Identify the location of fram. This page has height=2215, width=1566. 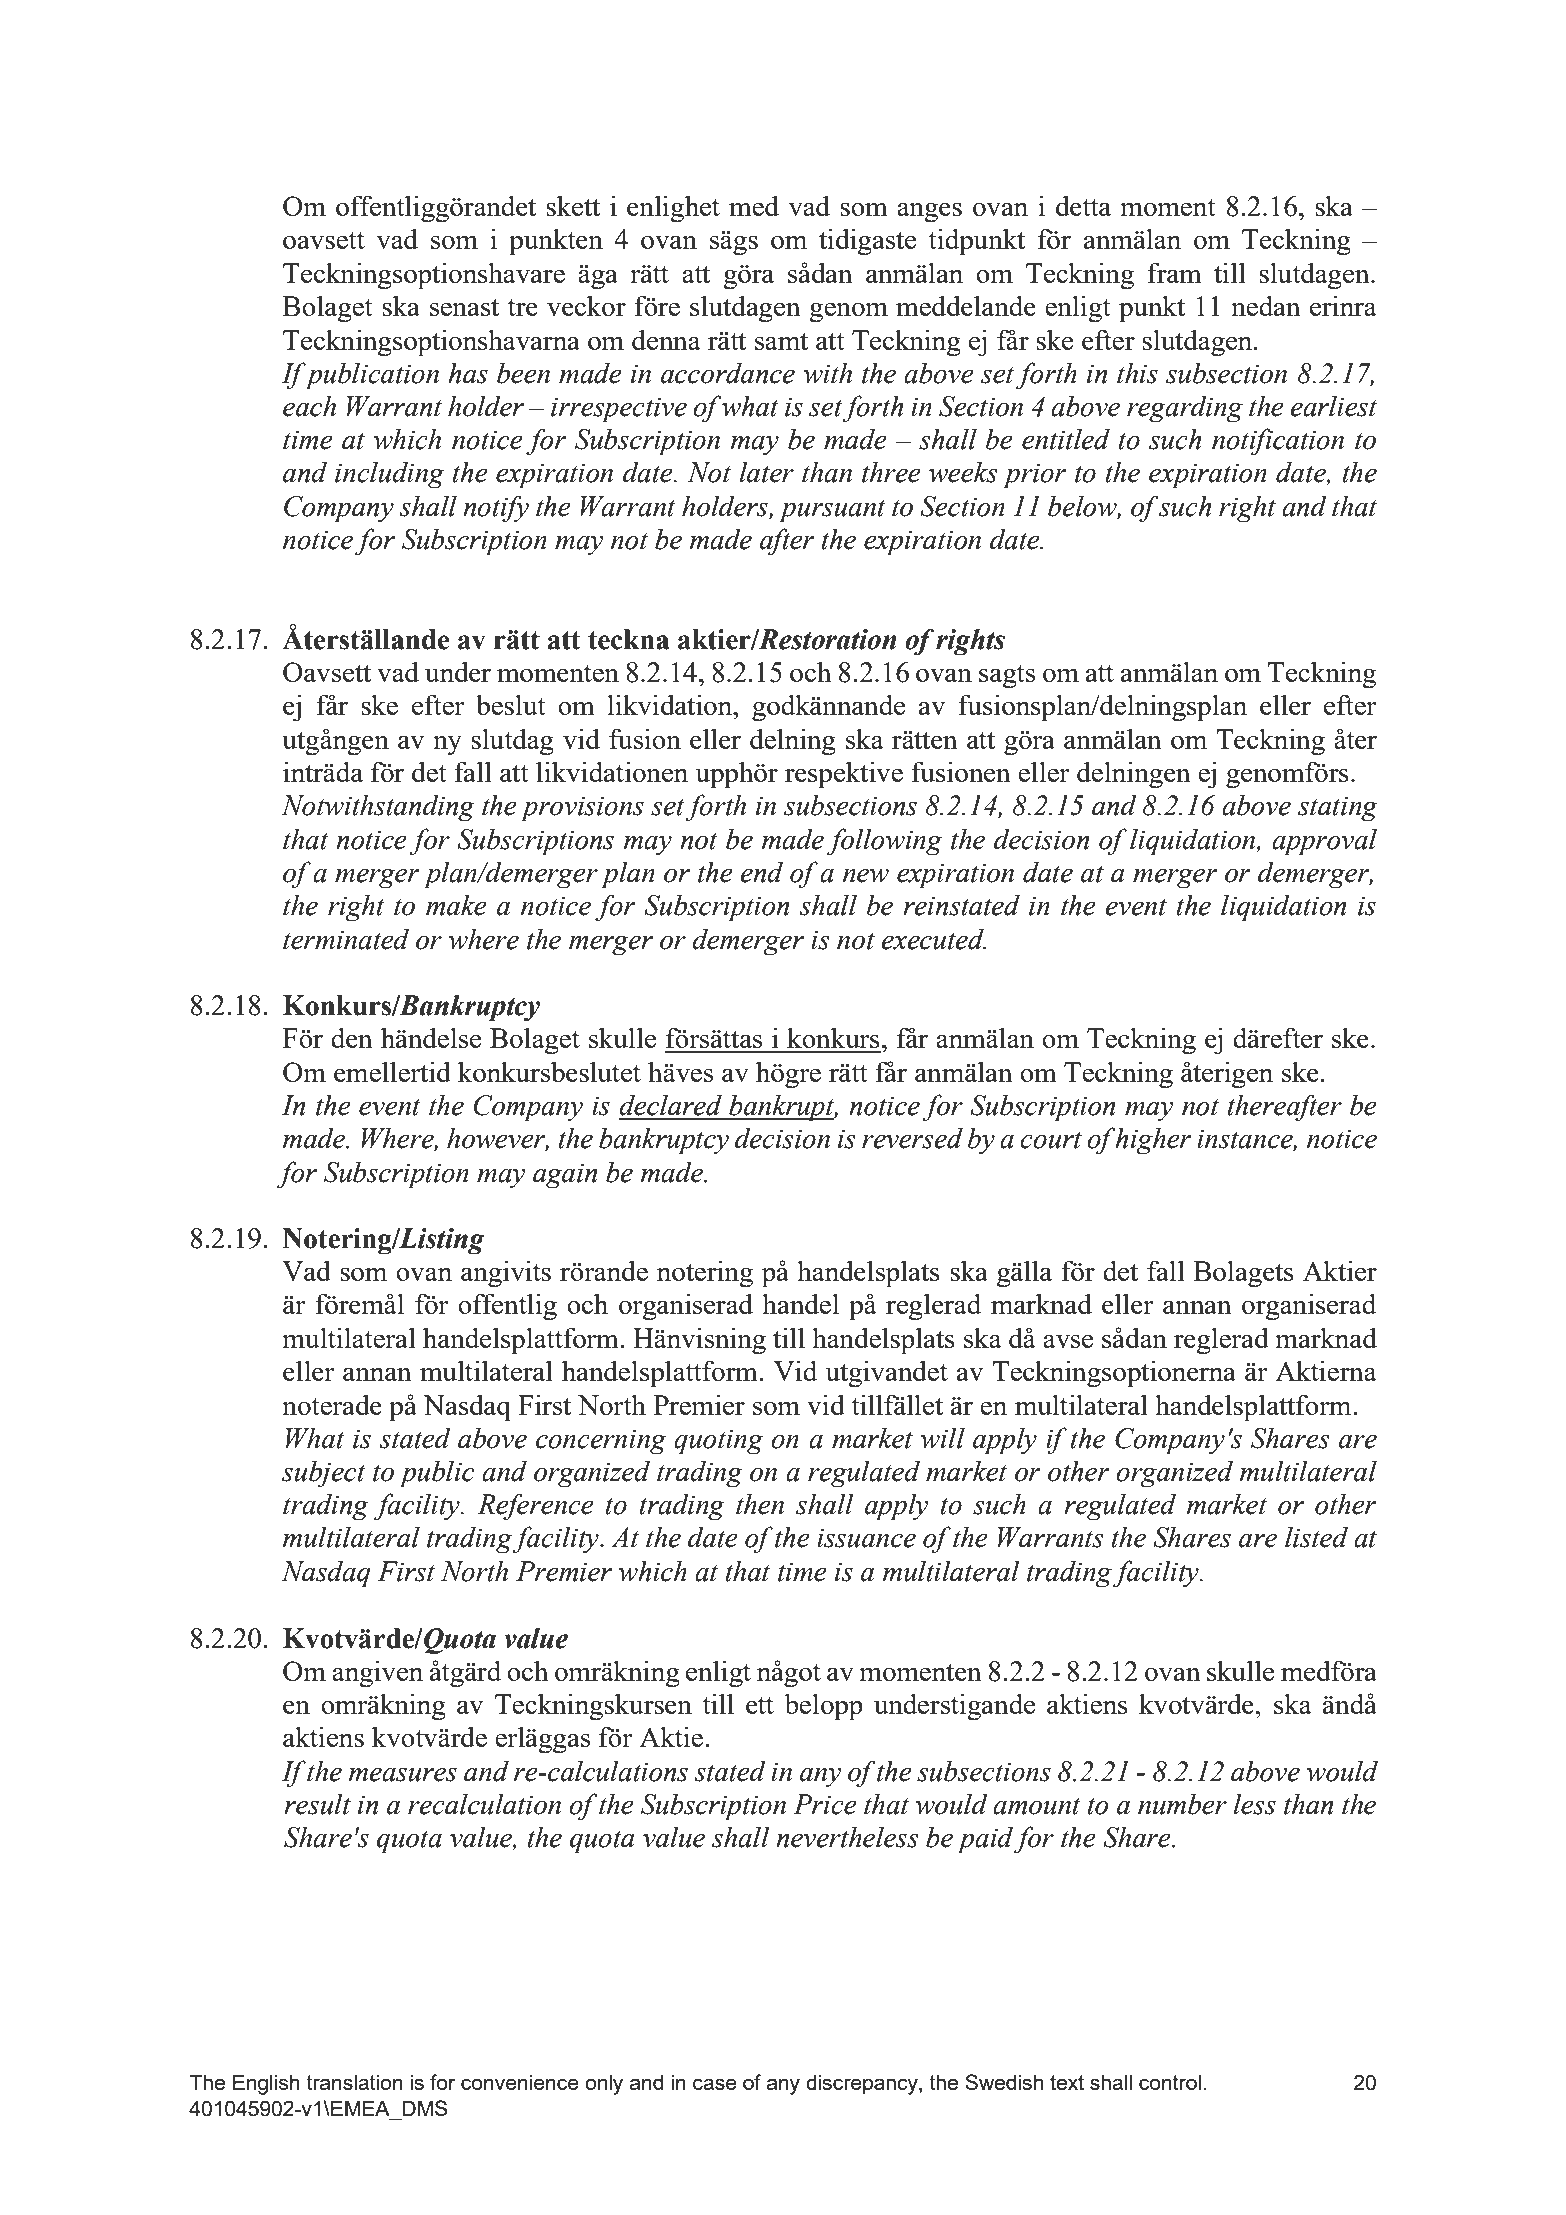
(1174, 272).
